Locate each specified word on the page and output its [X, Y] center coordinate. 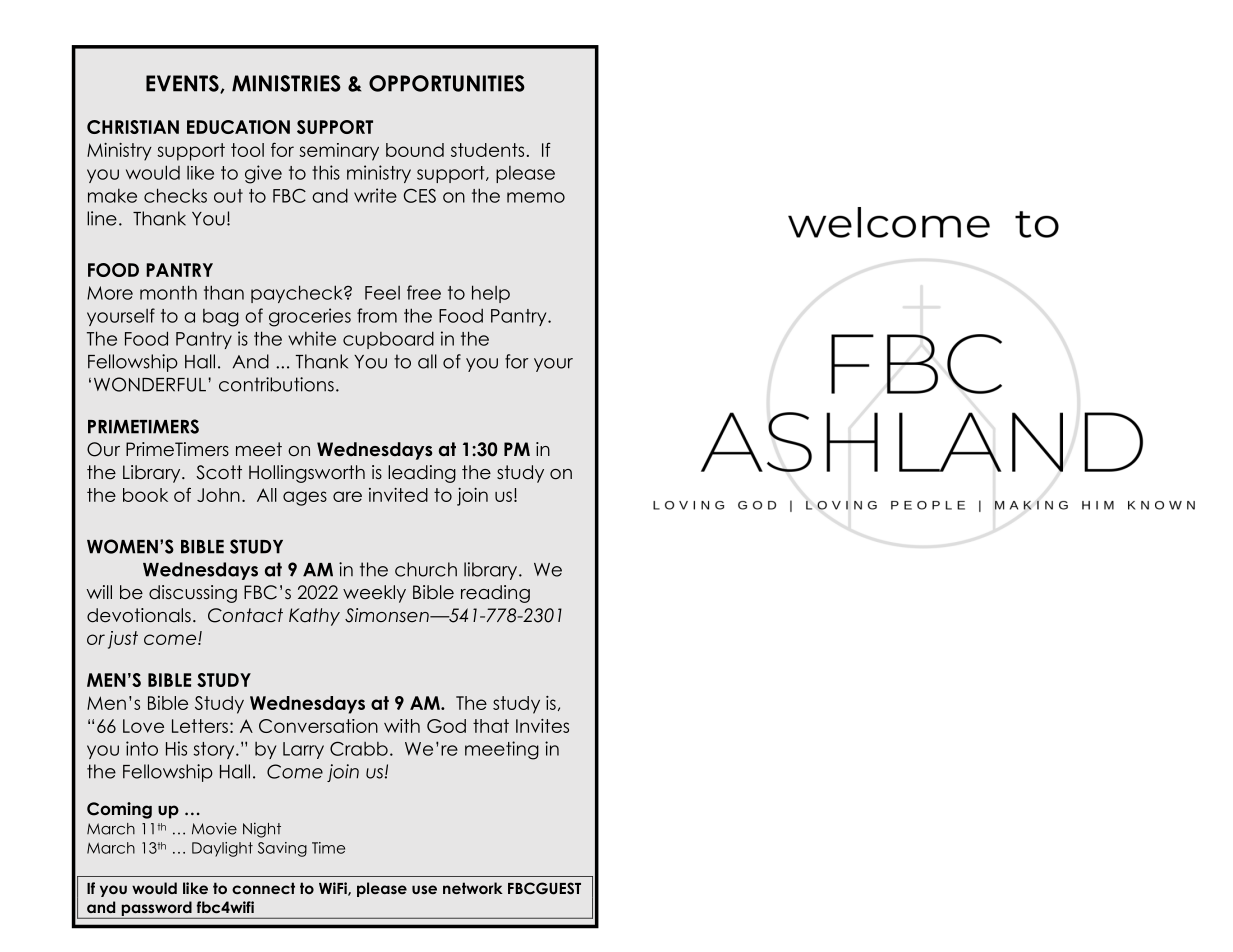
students [487, 150]
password [157, 908]
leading [422, 474]
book [145, 495]
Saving [282, 849]
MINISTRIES [286, 83]
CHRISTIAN [133, 127]
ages [305, 498]
